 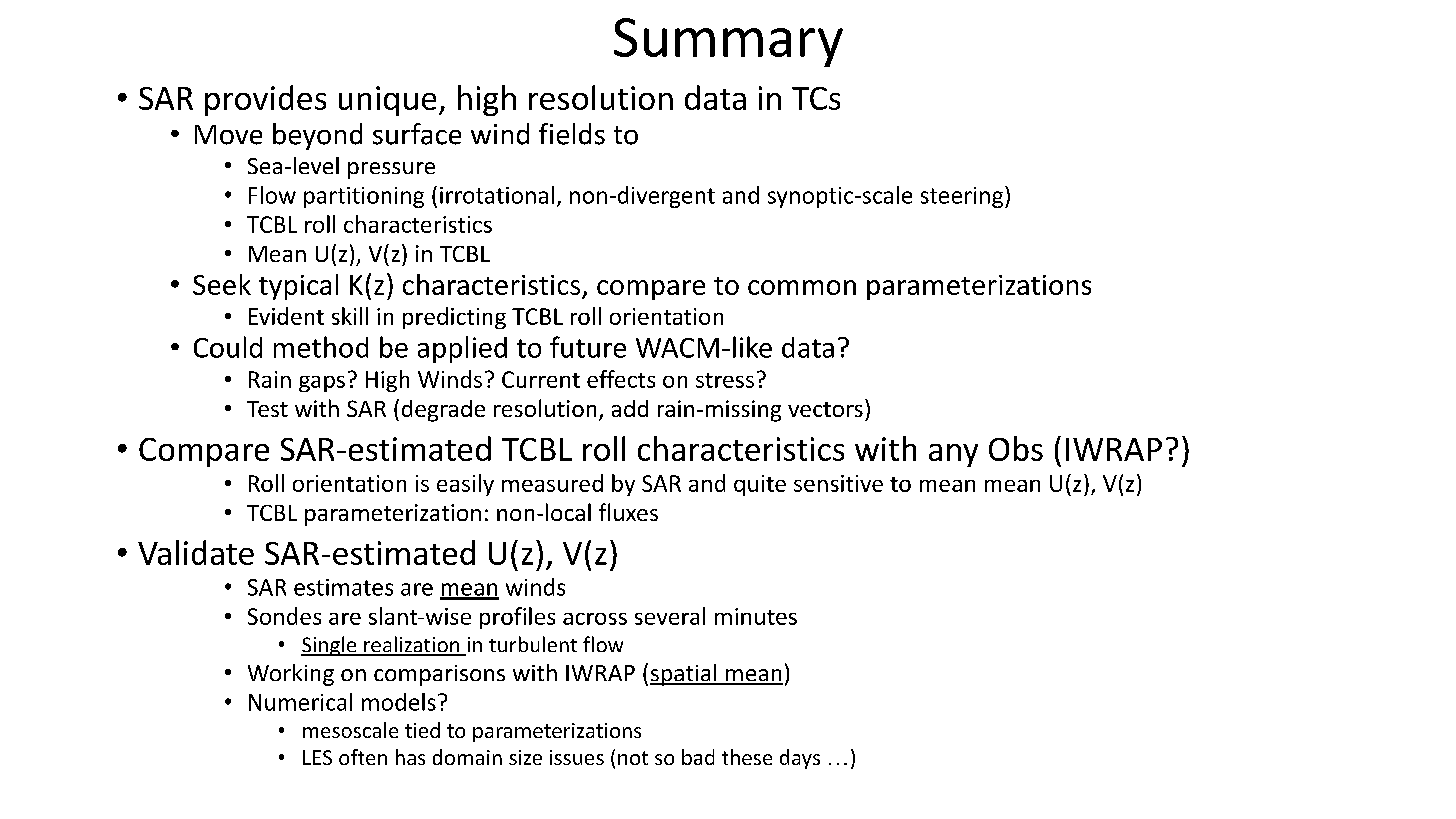 What do you see at coordinates (963, 197) in the document?
I see `steering` at bounding box center [963, 197].
